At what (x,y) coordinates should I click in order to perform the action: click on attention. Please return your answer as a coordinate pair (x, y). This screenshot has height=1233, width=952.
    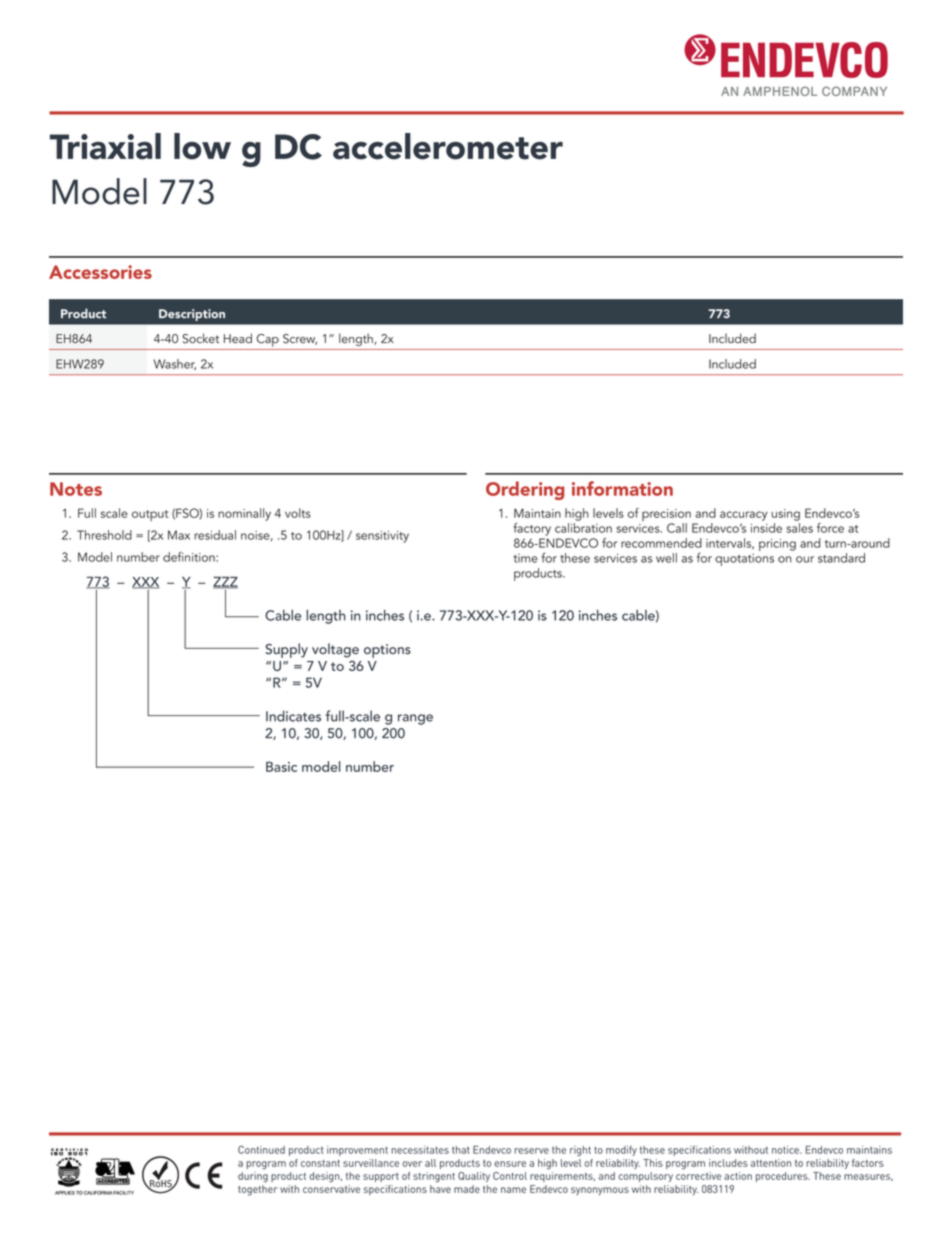
    Looking at the image, I should click on (771, 1163).
